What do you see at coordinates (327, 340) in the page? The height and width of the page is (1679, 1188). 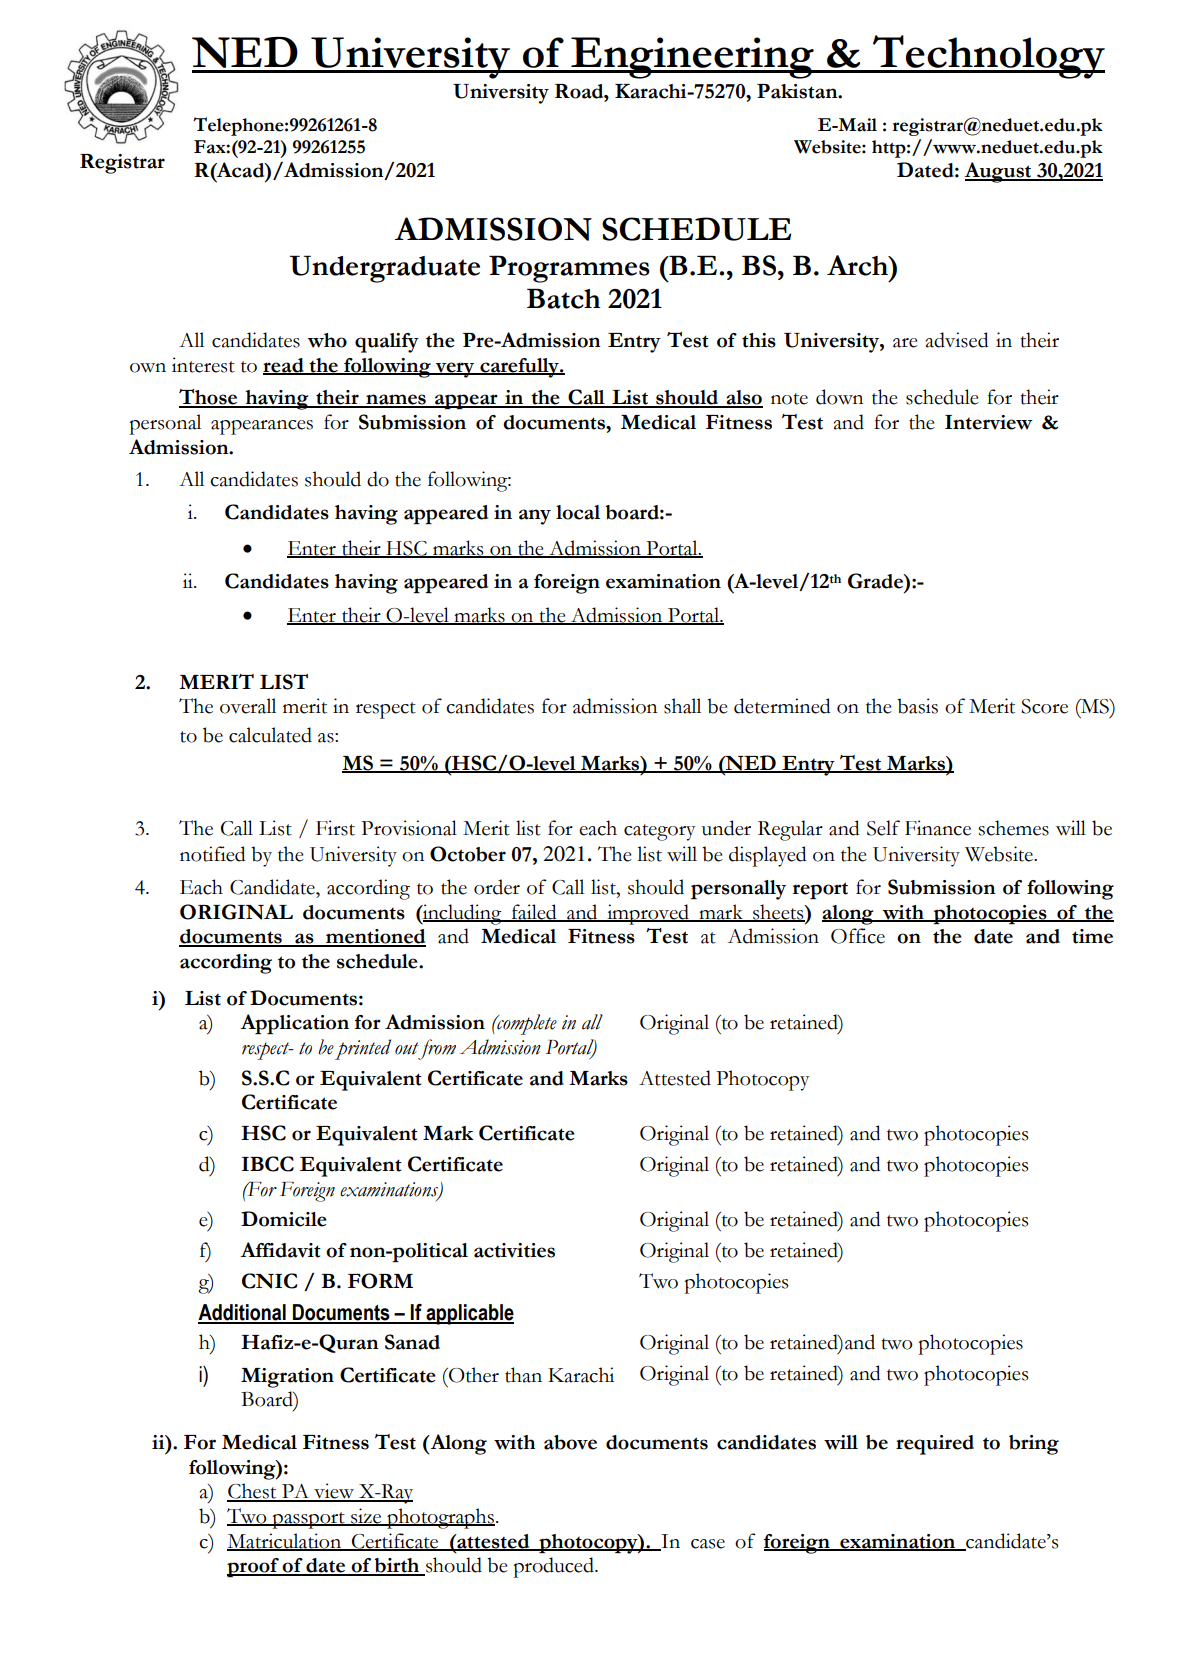 I see `who` at bounding box center [327, 340].
